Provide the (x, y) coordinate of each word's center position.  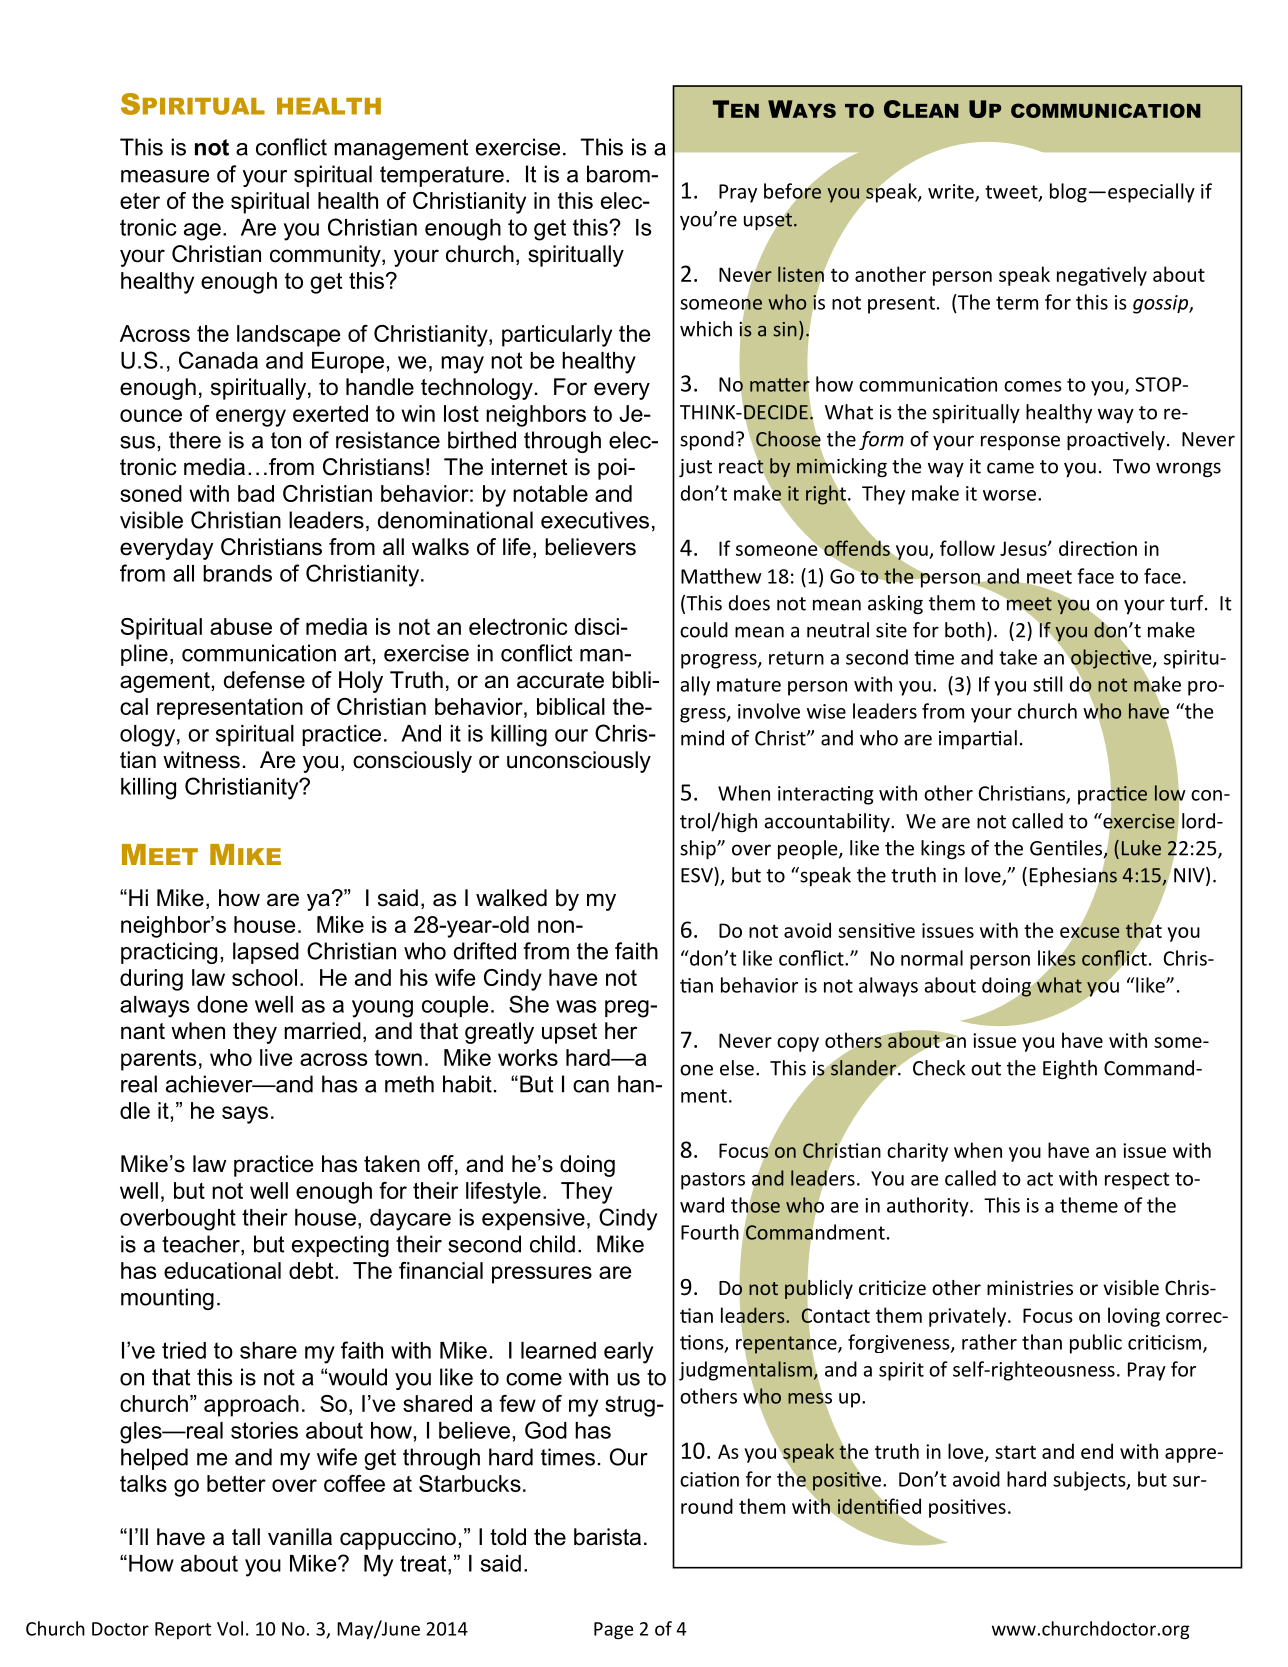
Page (613, 1631)
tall (246, 1537)
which (706, 329)
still (1048, 684)
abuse (241, 626)
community (326, 256)
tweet (1012, 193)
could (704, 630)
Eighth (1070, 1070)
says (245, 1115)
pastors (713, 1181)
